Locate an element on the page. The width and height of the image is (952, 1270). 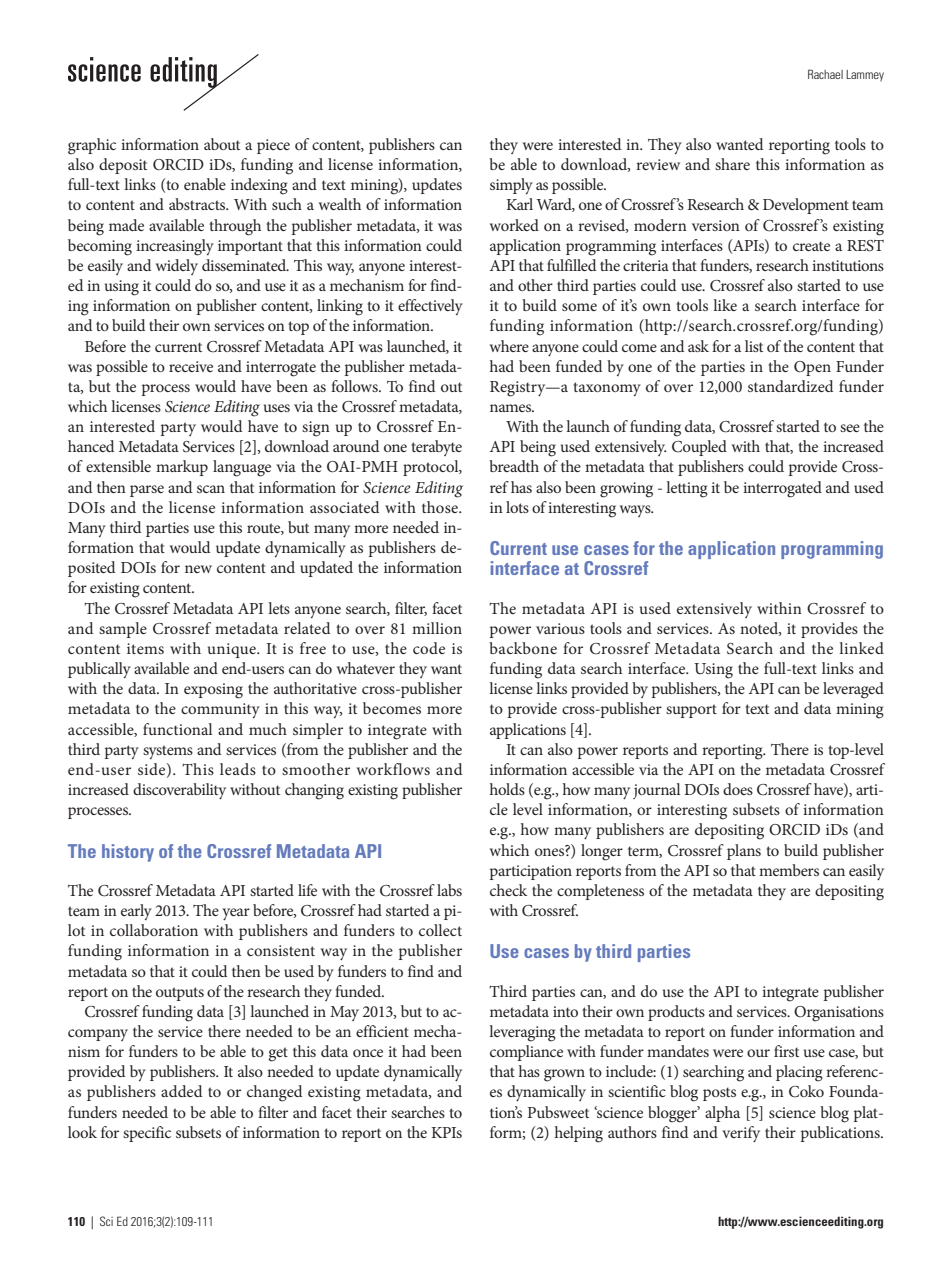
Rachael is located at coordinates (825, 74).
